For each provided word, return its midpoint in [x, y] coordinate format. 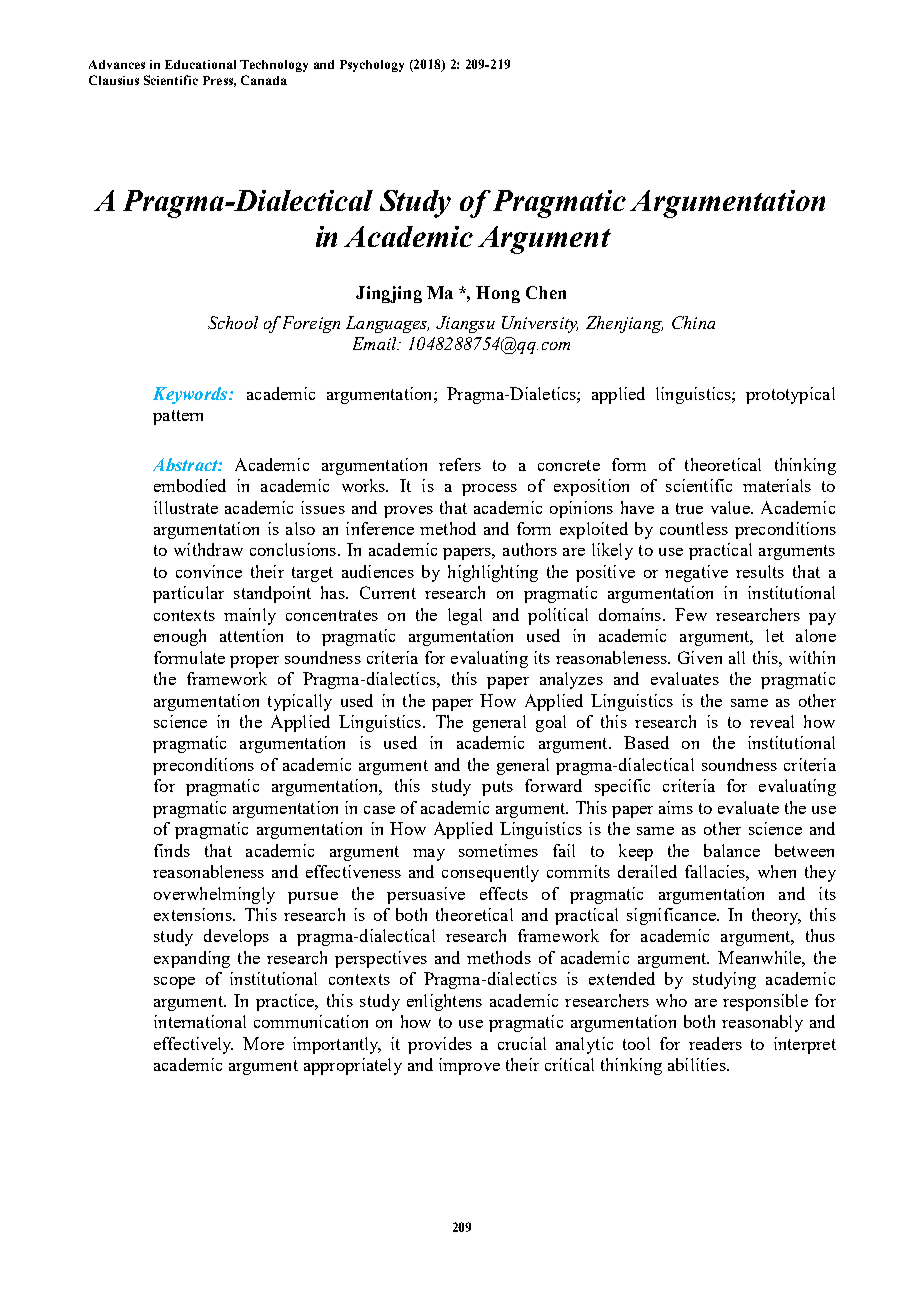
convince [209, 571]
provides [440, 1045]
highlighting [493, 573]
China [693, 322]
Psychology [372, 66]
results [760, 571]
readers [715, 1043]
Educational [200, 64]
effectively [193, 1045]
